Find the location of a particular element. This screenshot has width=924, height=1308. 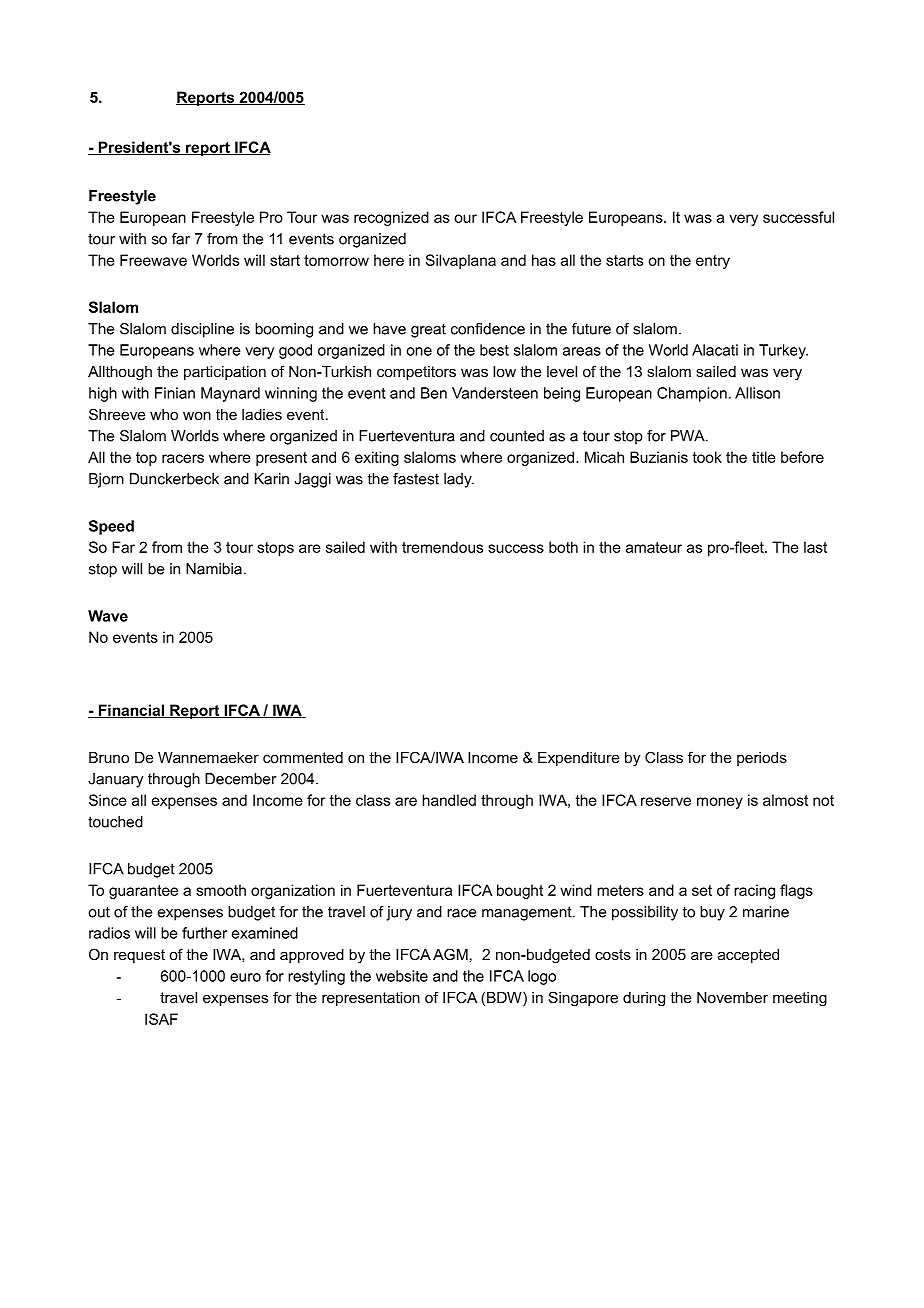

handled is located at coordinates (449, 800).
